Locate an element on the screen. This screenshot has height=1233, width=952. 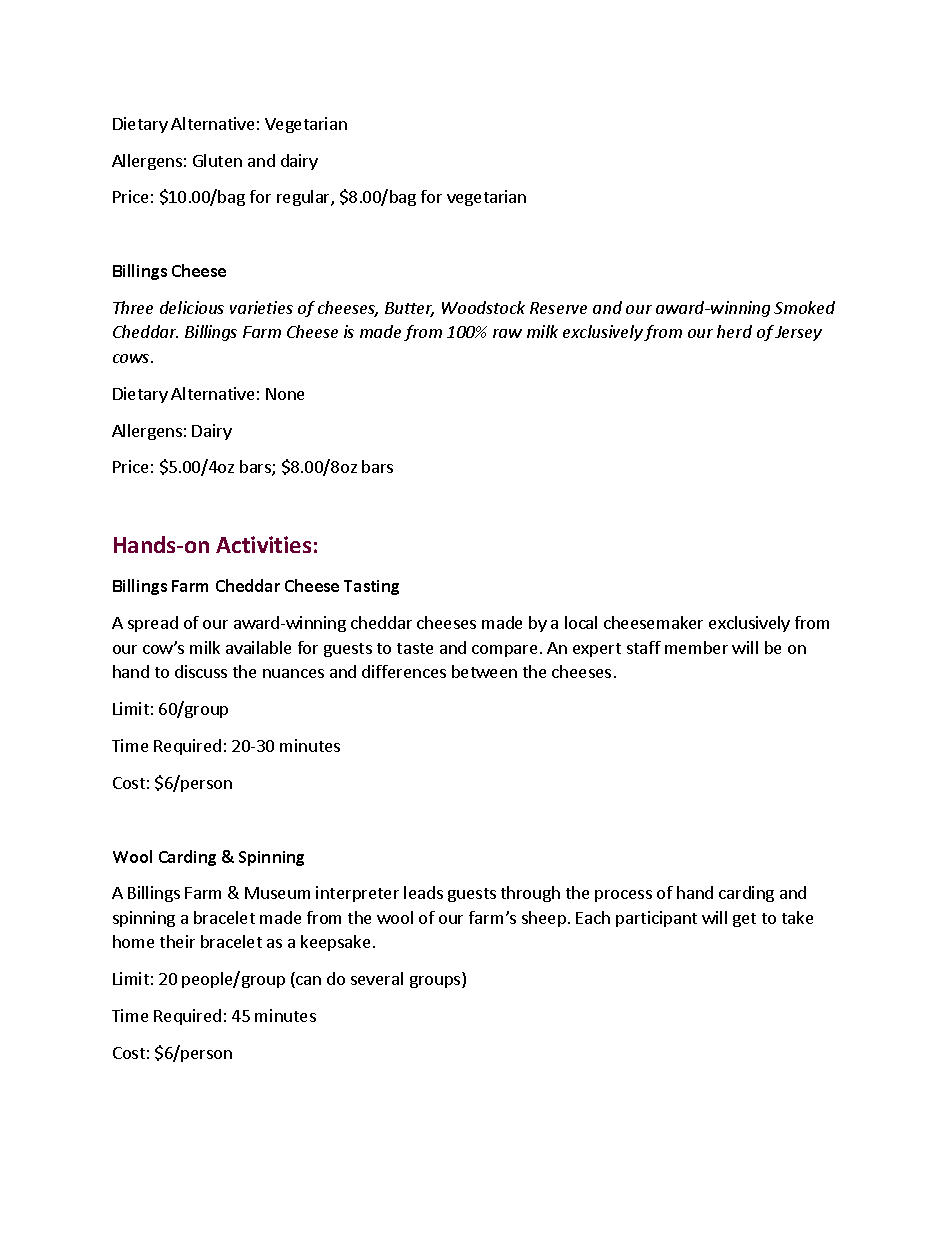
member is located at coordinates (696, 647).
